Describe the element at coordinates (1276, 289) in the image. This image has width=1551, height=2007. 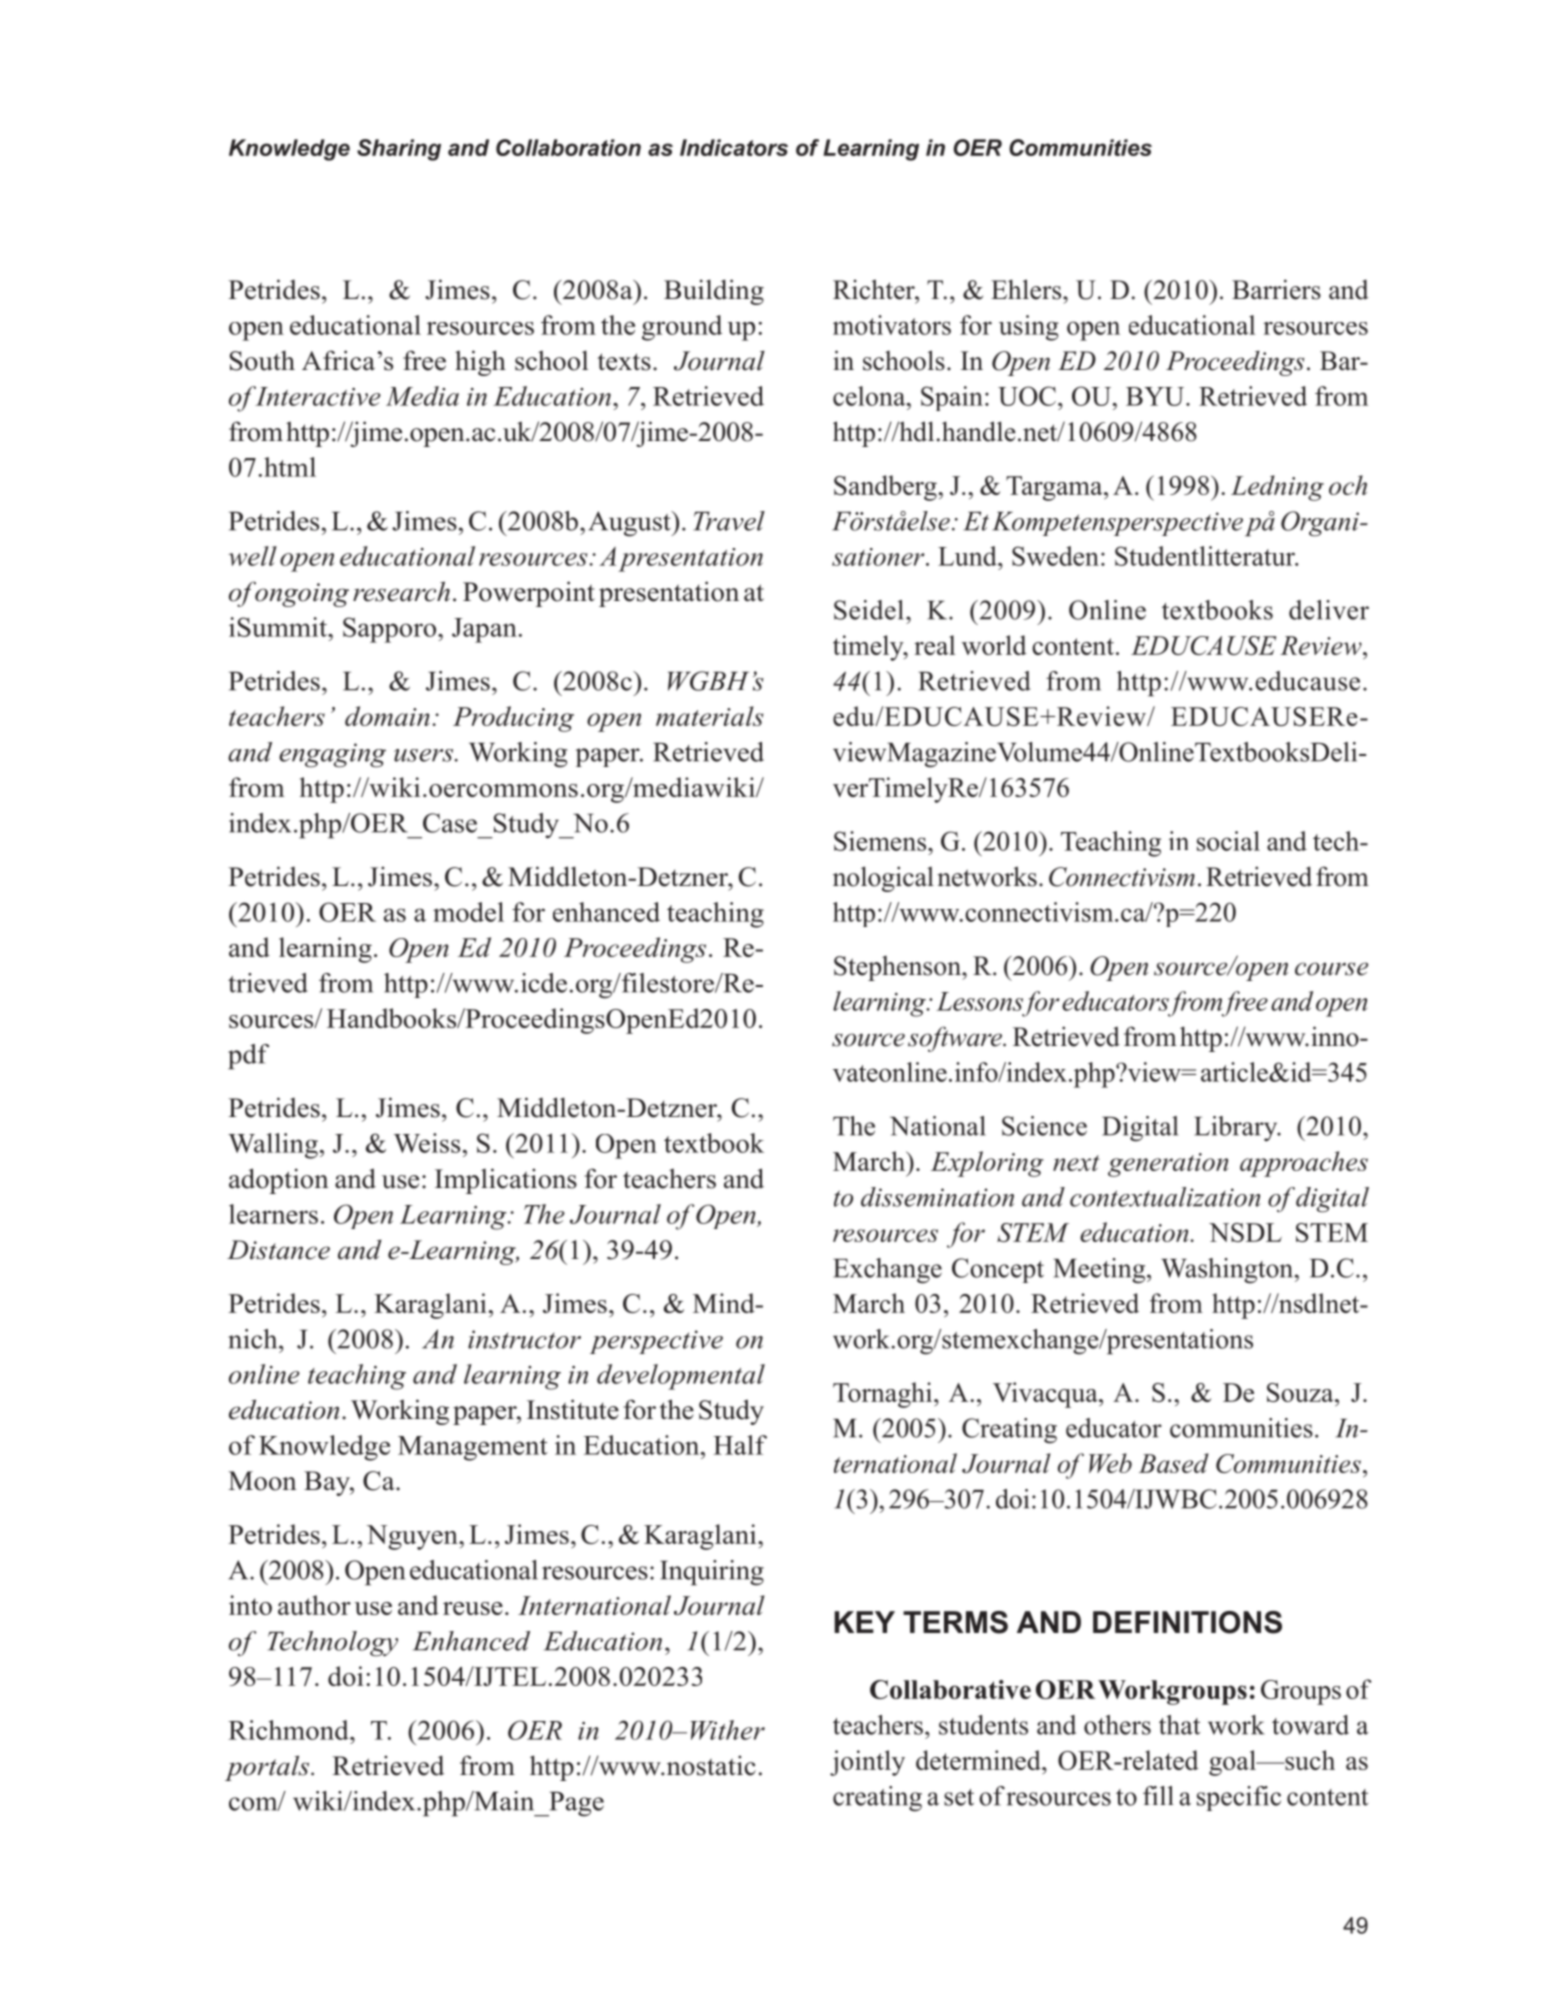
I see `Barriers` at that location.
